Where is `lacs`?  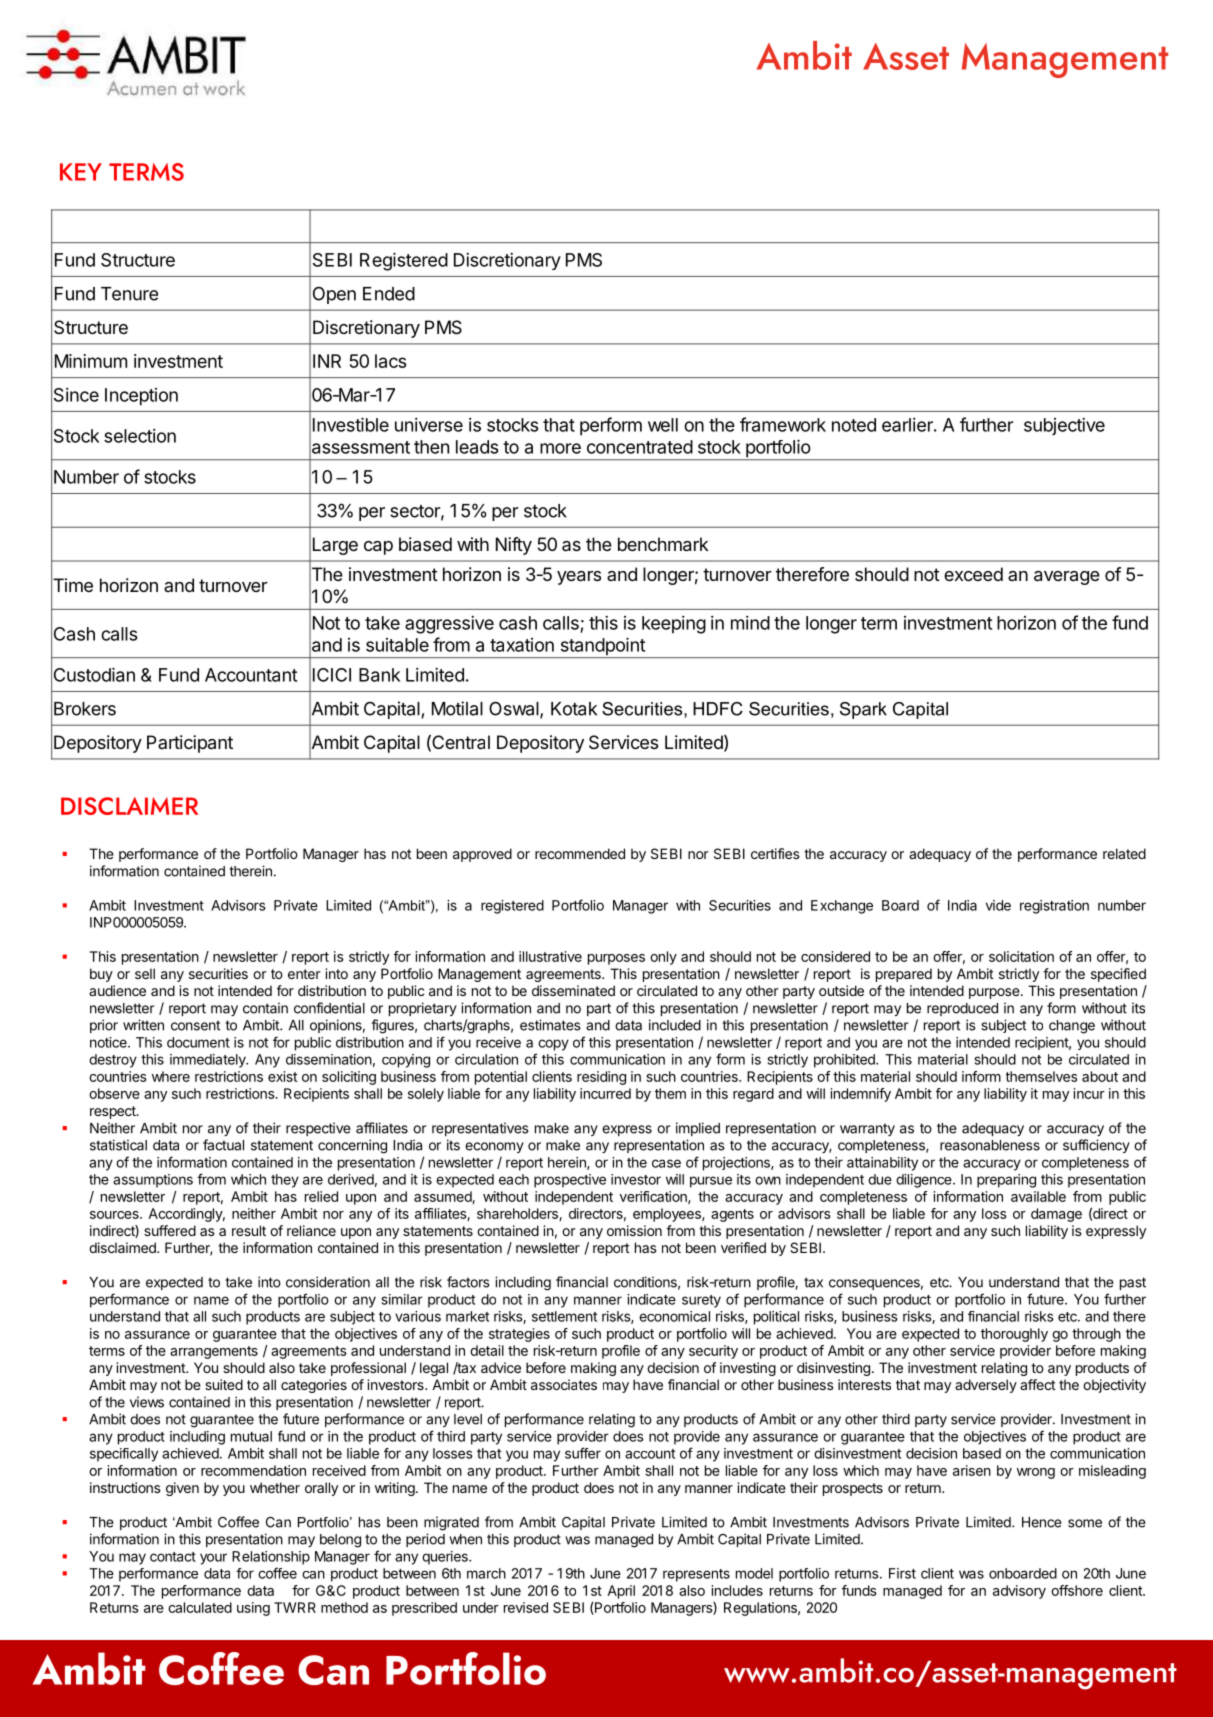 lacs is located at coordinates (390, 361).
